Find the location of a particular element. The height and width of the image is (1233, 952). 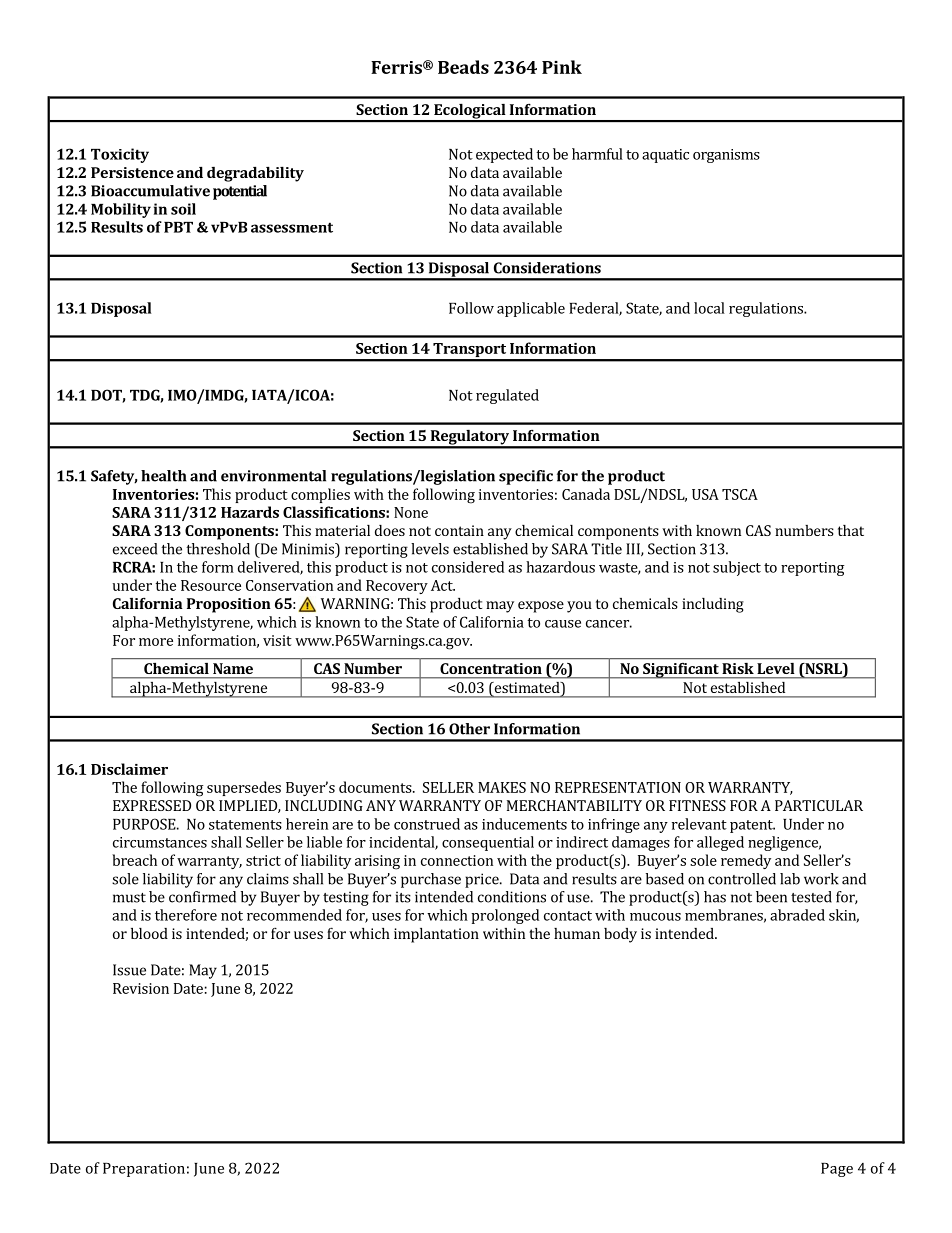

Toxicity is located at coordinates (120, 155).
